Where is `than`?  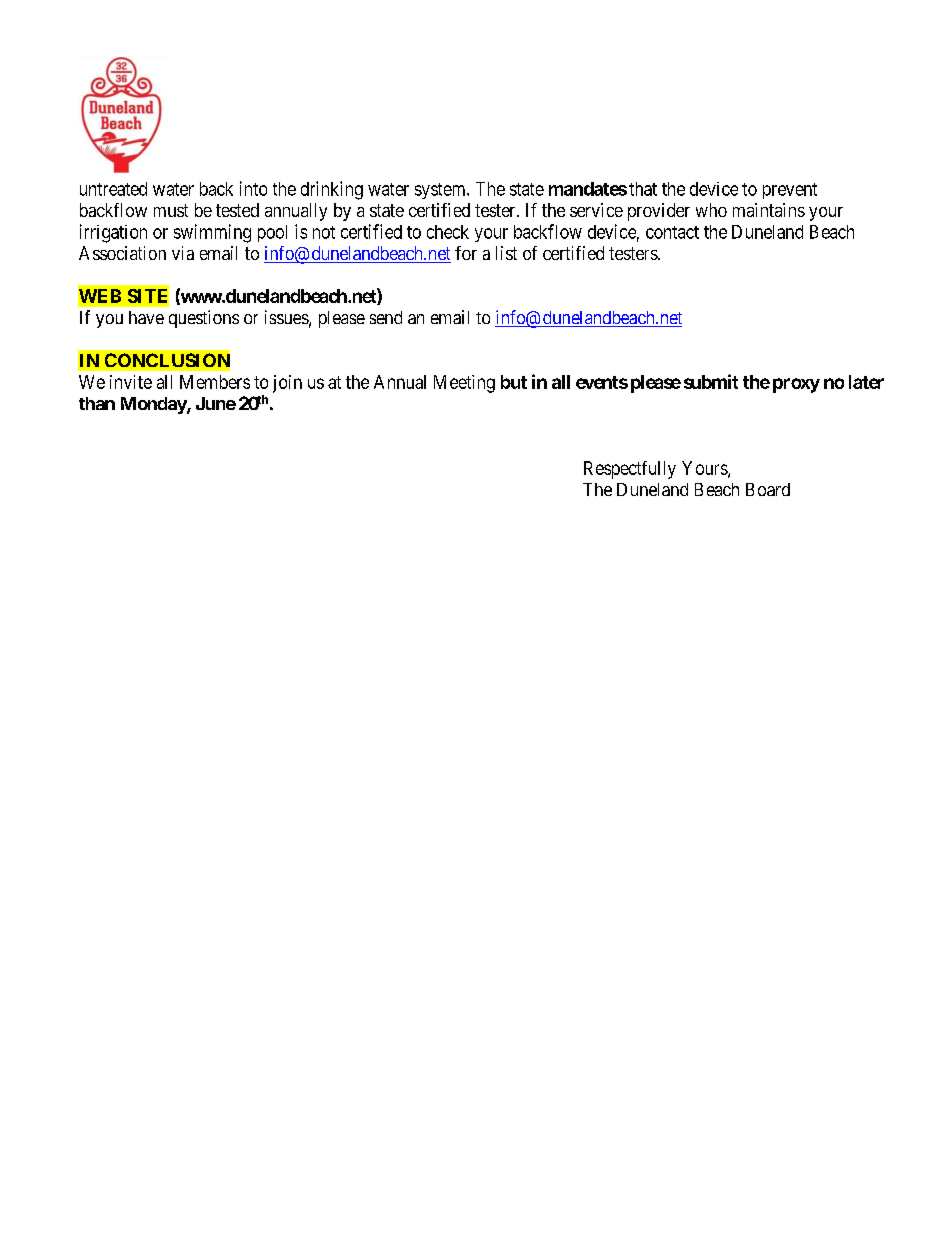
than is located at coordinates (97, 403).
